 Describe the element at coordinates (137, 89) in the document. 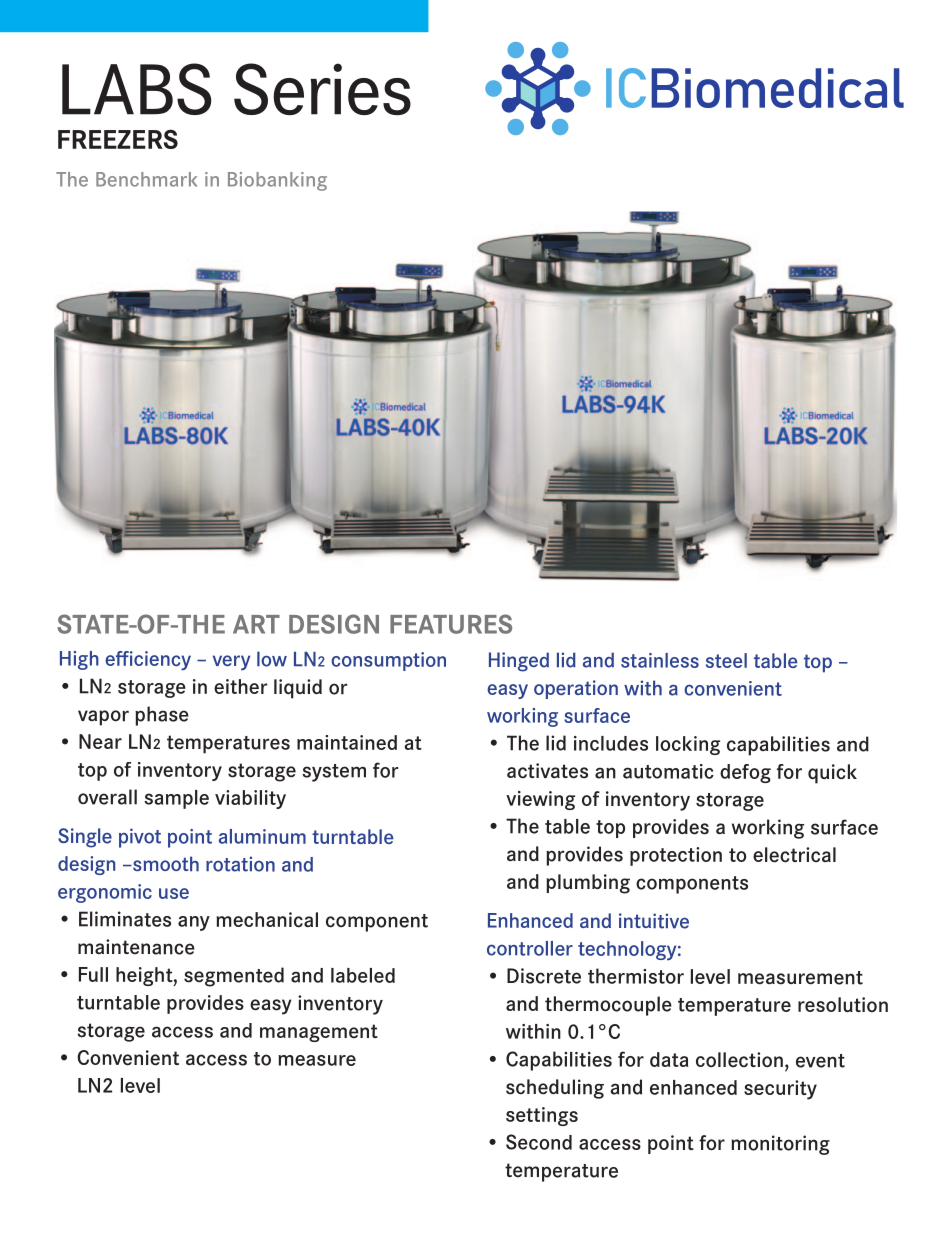

I see `LABS` at that location.
